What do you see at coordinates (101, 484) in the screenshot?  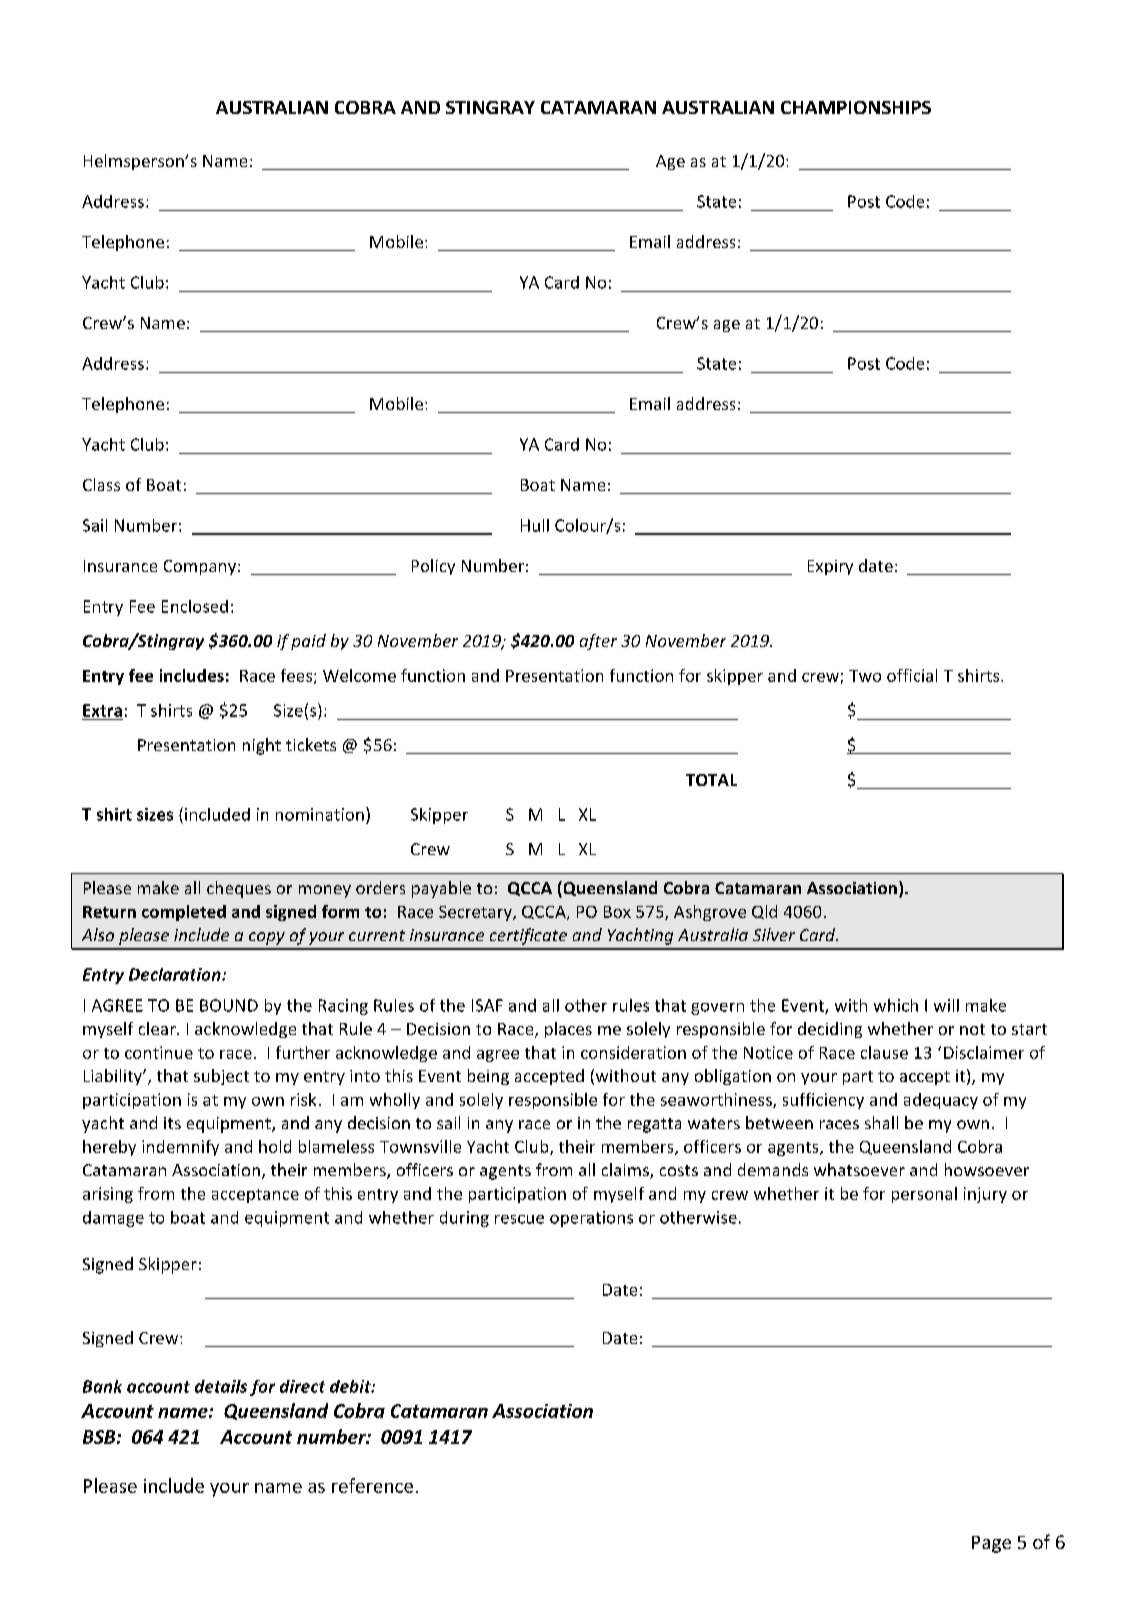 I see `Class` at bounding box center [101, 484].
